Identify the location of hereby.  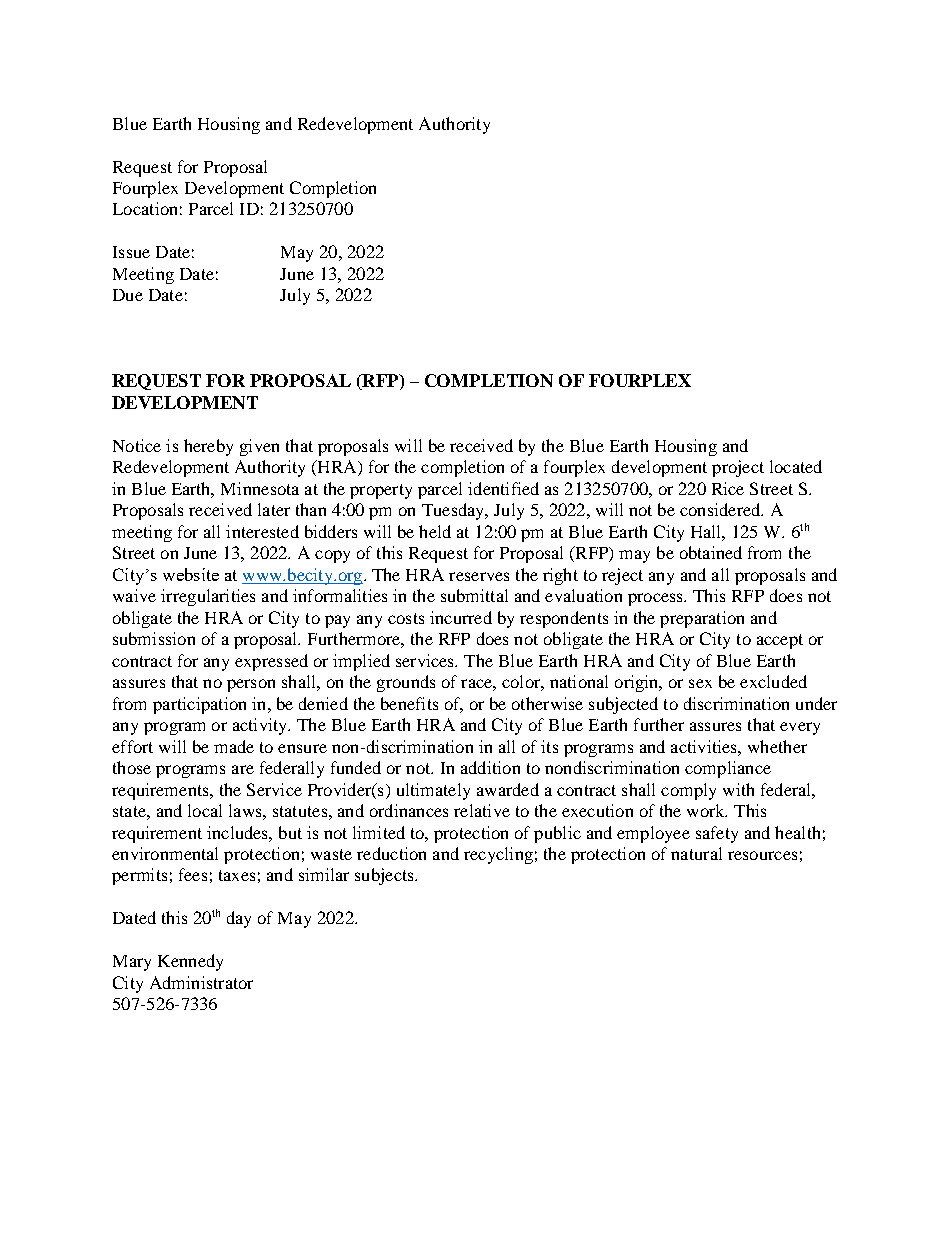
(208, 447).
